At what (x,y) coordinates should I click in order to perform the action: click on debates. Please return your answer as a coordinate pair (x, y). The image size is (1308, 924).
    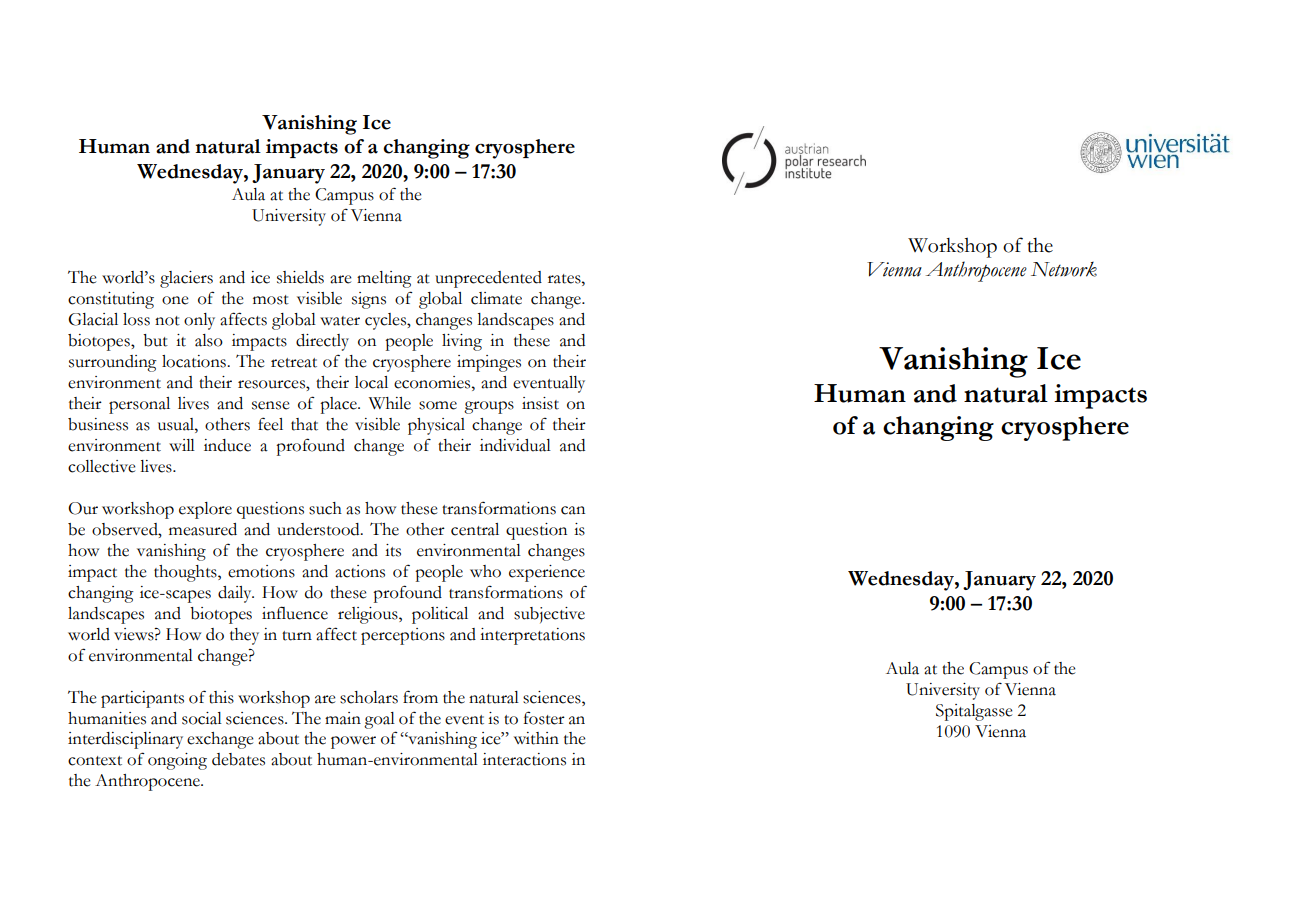
    Looking at the image, I should click on (238, 759).
